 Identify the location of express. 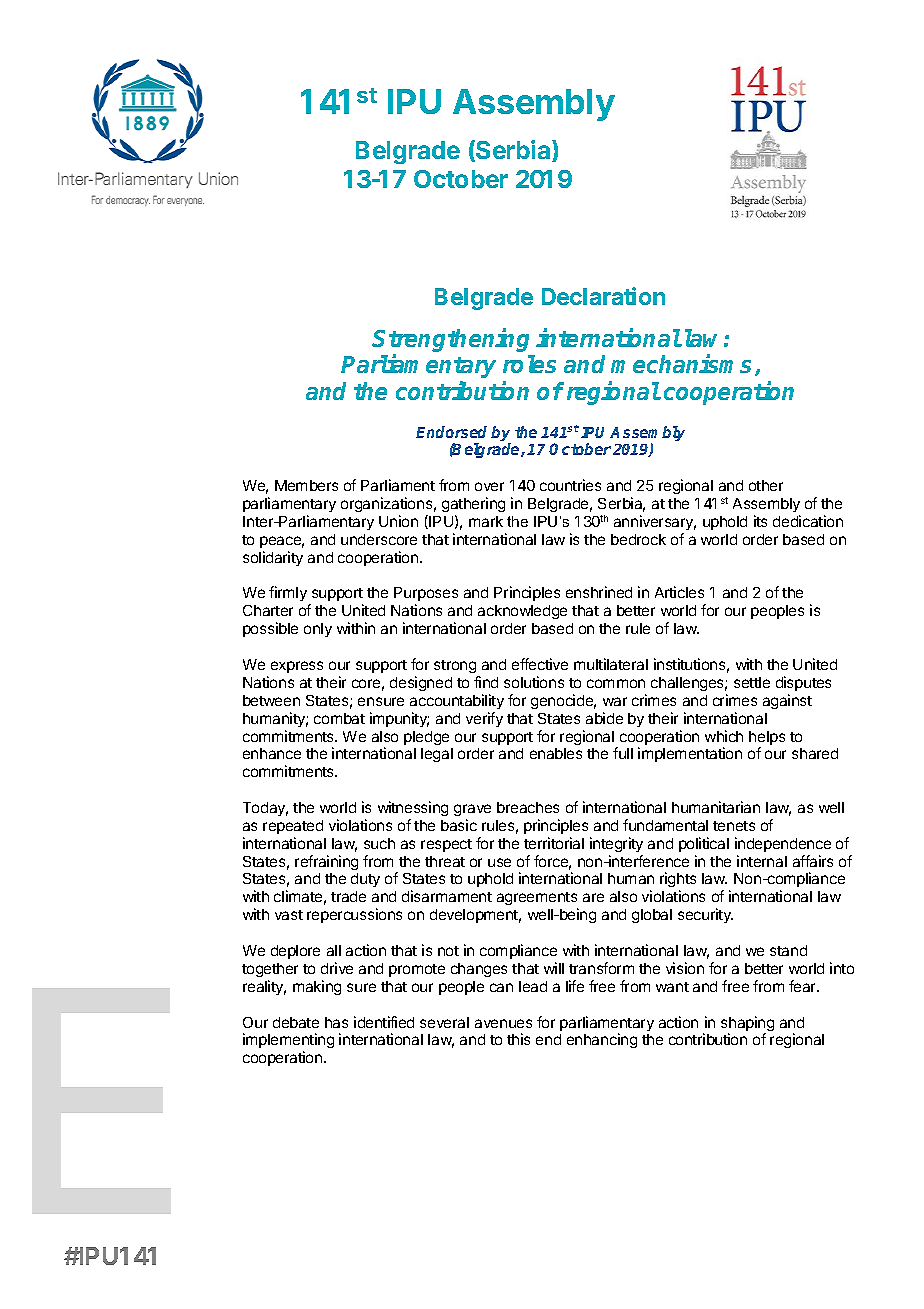
(297, 667).
